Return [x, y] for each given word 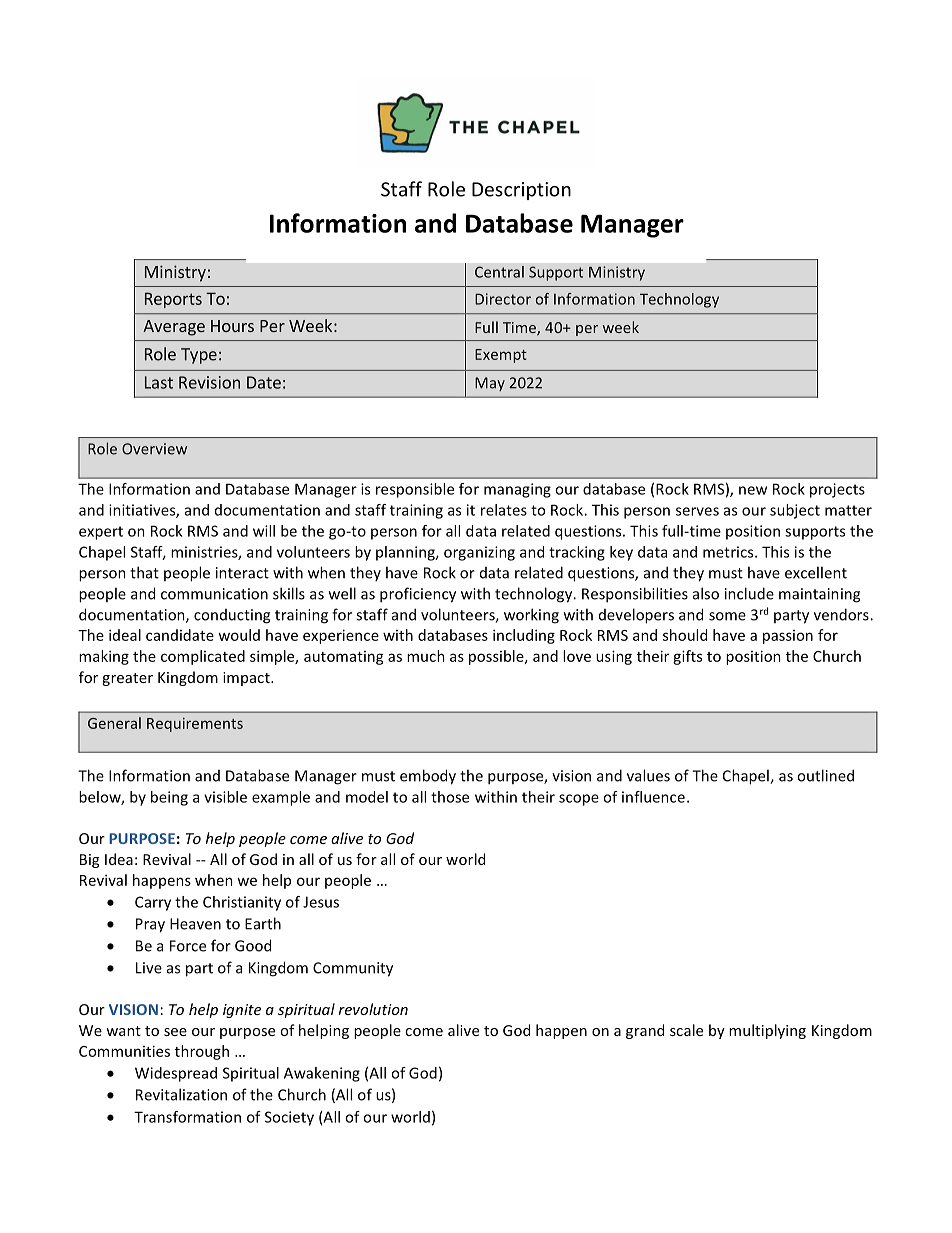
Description [521, 191]
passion [788, 637]
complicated [203, 657]
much [426, 656]
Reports [173, 300]
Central [499, 272]
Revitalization [181, 1094]
